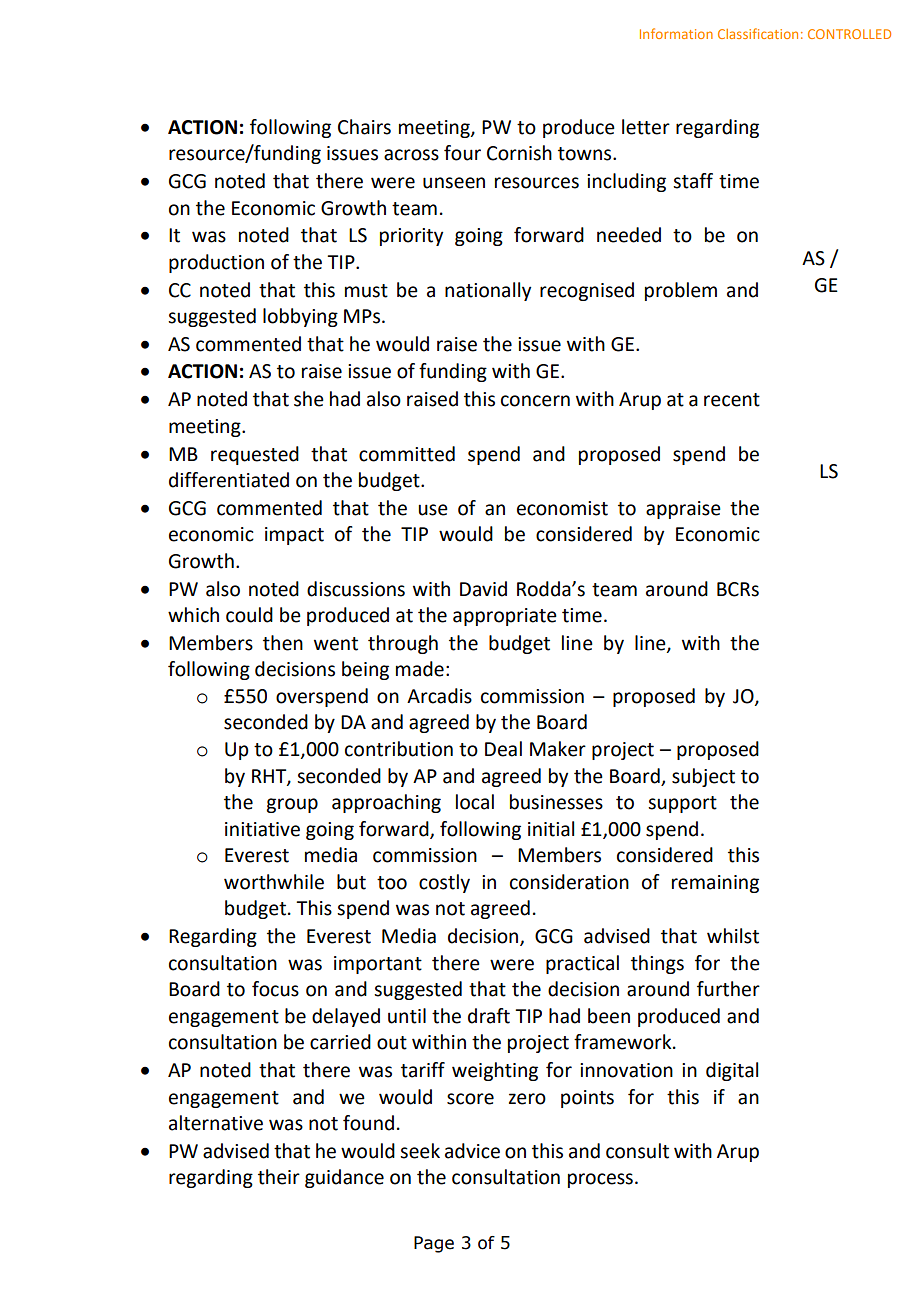 The image size is (924, 1308). Describe the element at coordinates (519, 153) in the page. I see `Cornish` at that location.
